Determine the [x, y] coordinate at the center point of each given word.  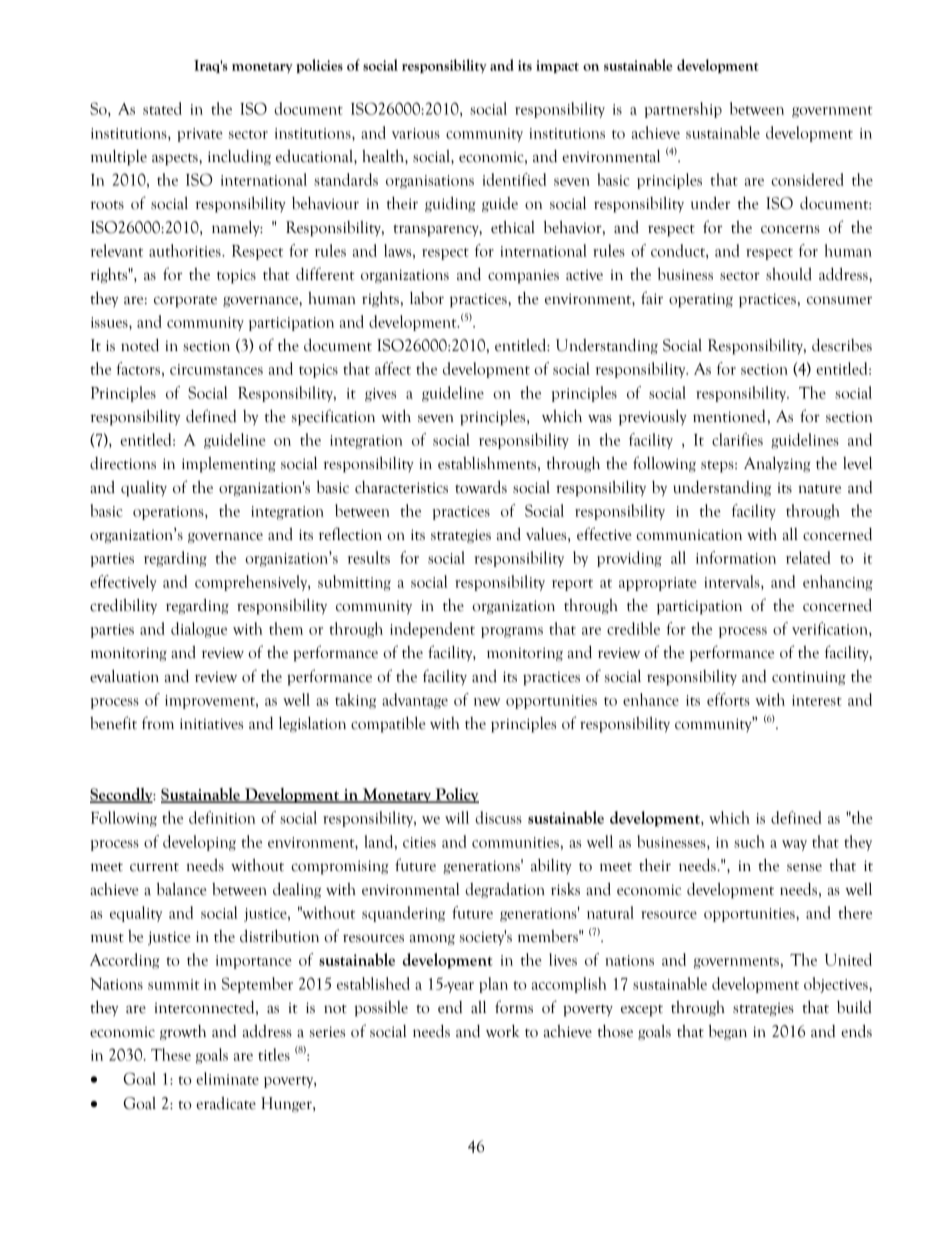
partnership [683, 110]
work [503, 1031]
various [416, 133]
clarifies [737, 439]
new [487, 702]
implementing [229, 465]
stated [162, 108]
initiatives [211, 724]
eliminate [227, 1078]
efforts [728, 699]
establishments [487, 463]
